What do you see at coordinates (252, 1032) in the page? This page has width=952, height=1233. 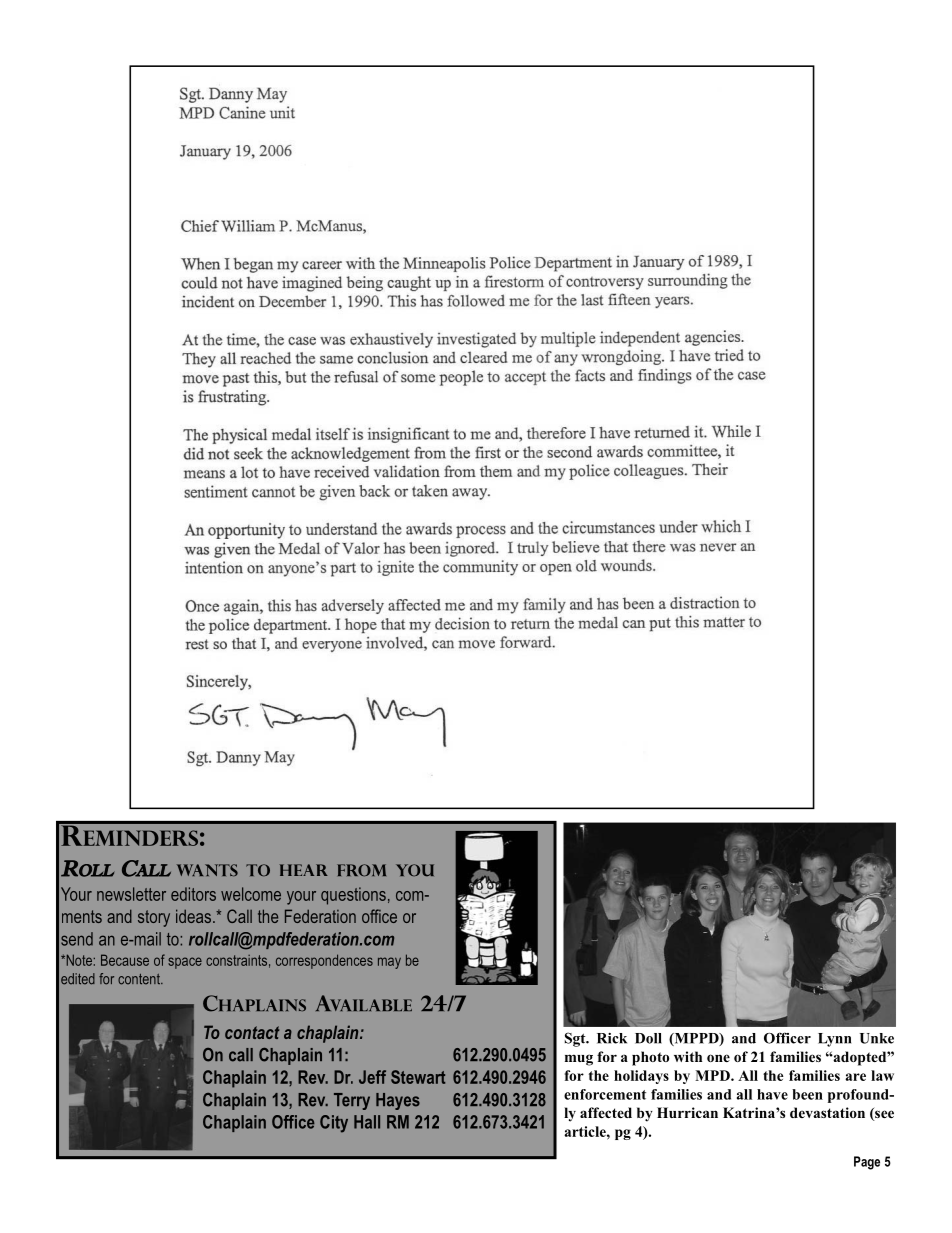 I see `contact` at bounding box center [252, 1032].
